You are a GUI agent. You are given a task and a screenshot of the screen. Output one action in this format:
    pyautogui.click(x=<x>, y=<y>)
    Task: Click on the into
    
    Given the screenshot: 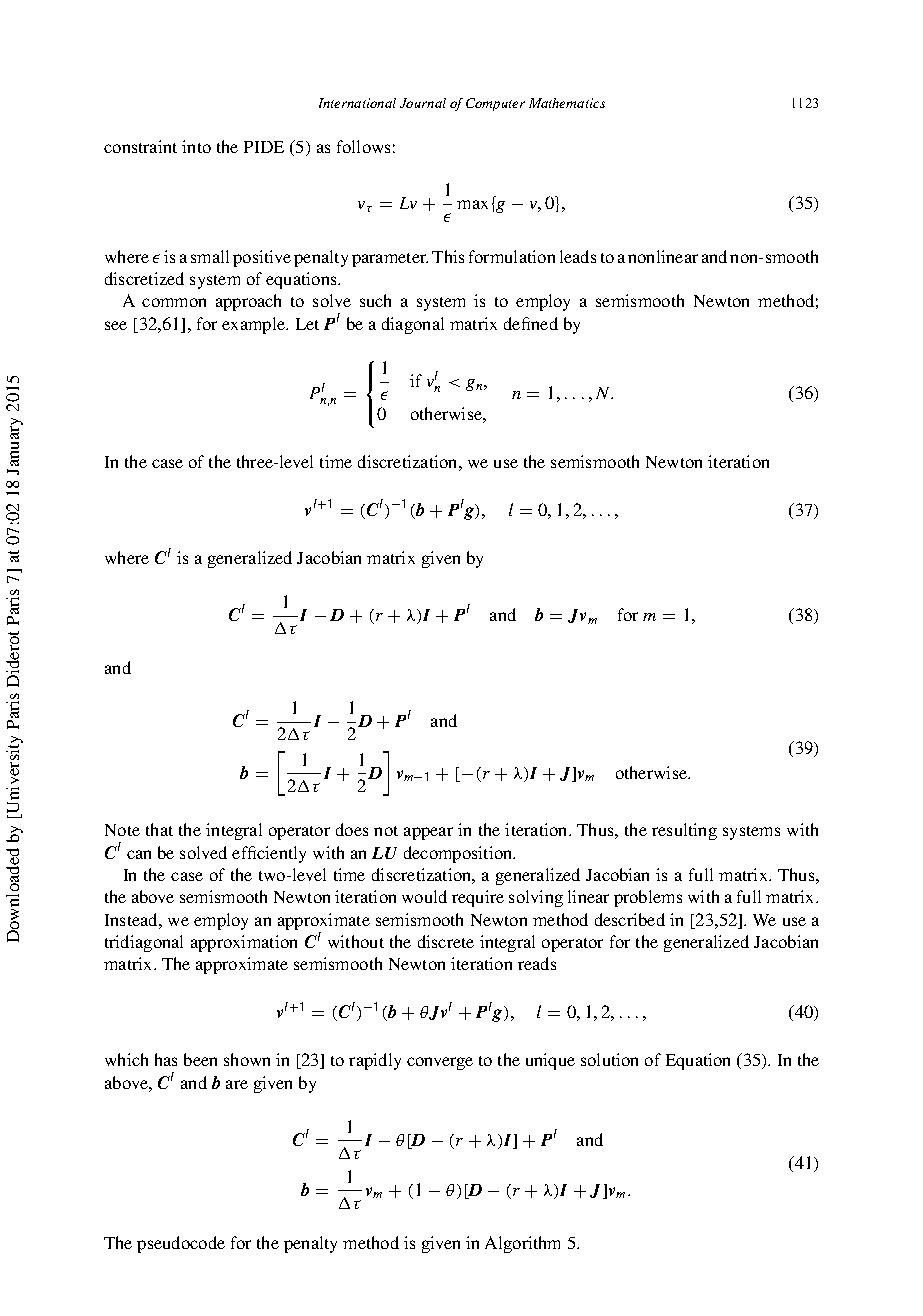 What is the action you would take?
    pyautogui.click(x=196, y=146)
